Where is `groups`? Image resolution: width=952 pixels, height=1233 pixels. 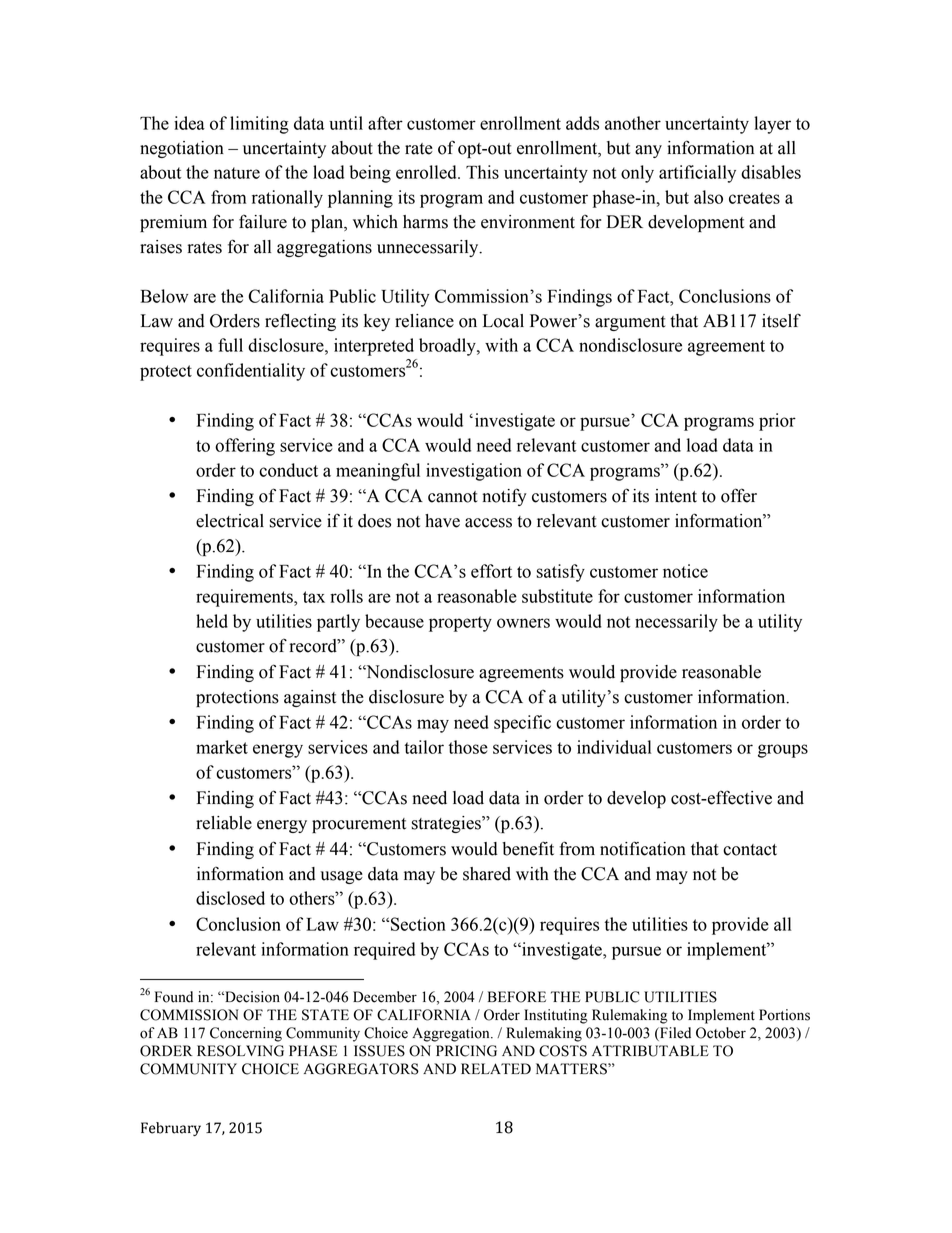
groups is located at coordinates (783, 751).
